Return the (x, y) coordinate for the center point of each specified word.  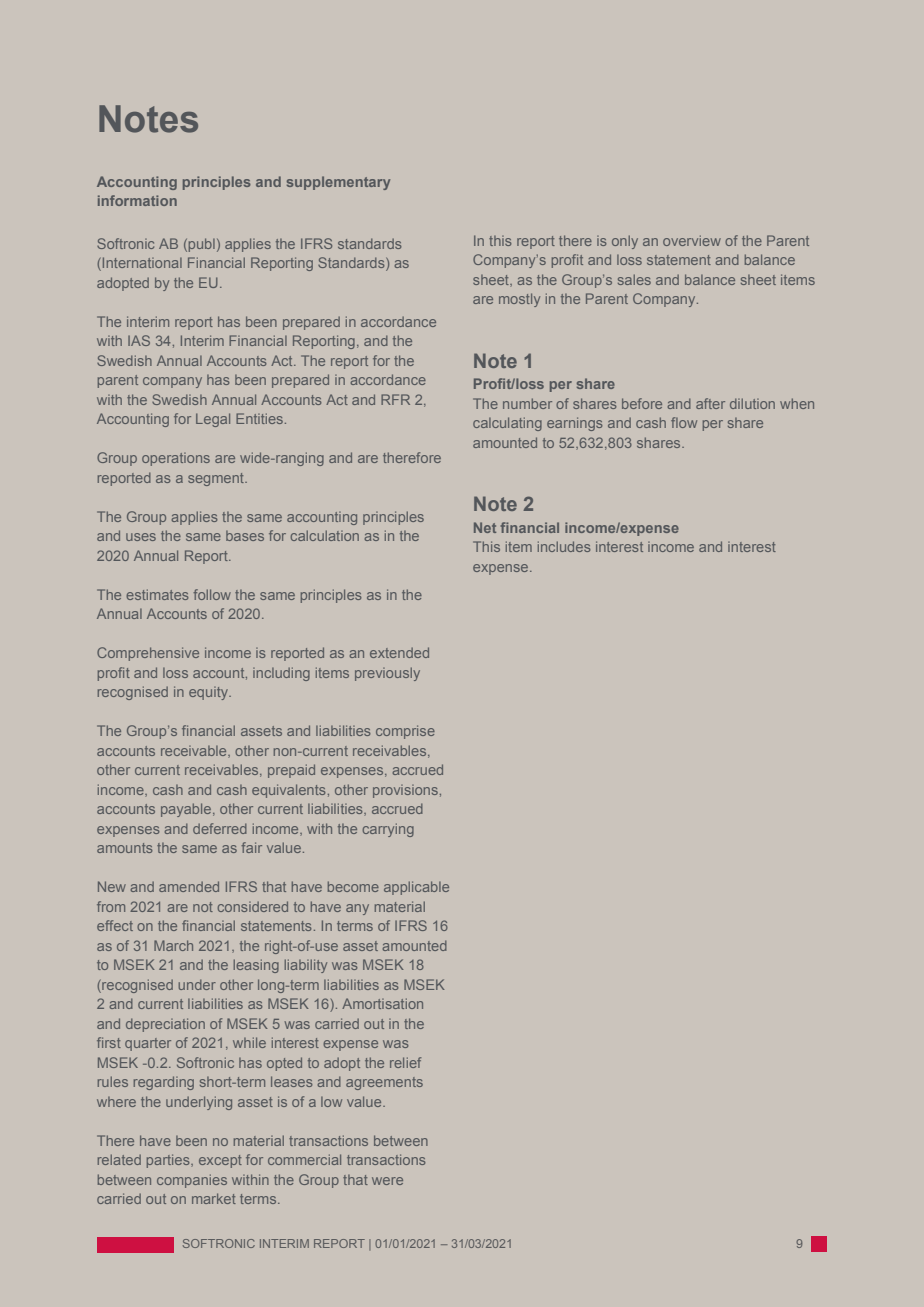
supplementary (338, 183)
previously (387, 674)
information (137, 200)
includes (564, 546)
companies (192, 1181)
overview (692, 240)
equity (210, 693)
